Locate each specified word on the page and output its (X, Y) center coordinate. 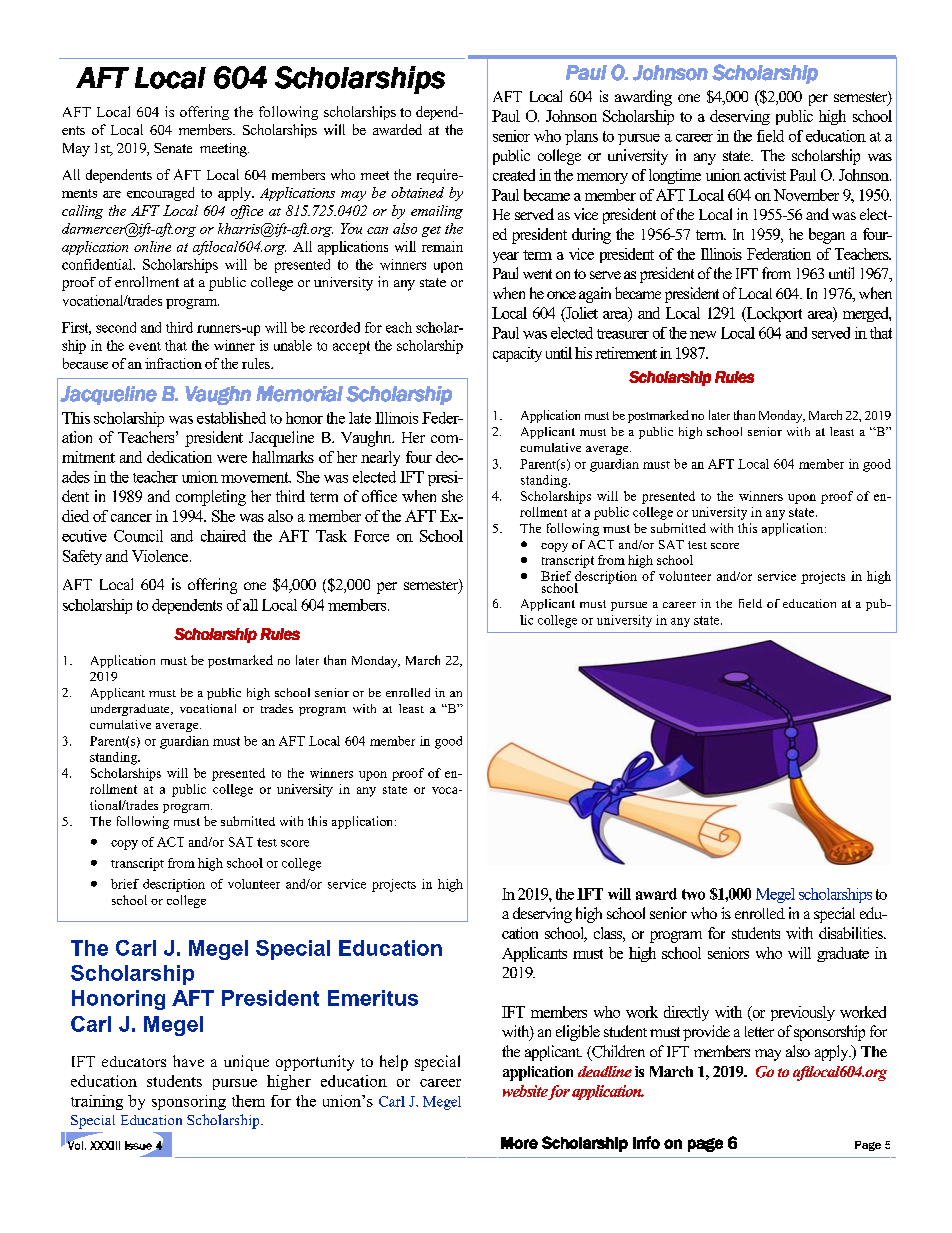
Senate (173, 148)
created (514, 175)
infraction (173, 363)
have (188, 1061)
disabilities (852, 933)
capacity (517, 354)
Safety (82, 557)
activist (765, 175)
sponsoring (189, 1102)
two (693, 894)
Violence (161, 556)
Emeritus (373, 998)
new (703, 335)
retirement (626, 353)
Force (371, 536)
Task (331, 536)
